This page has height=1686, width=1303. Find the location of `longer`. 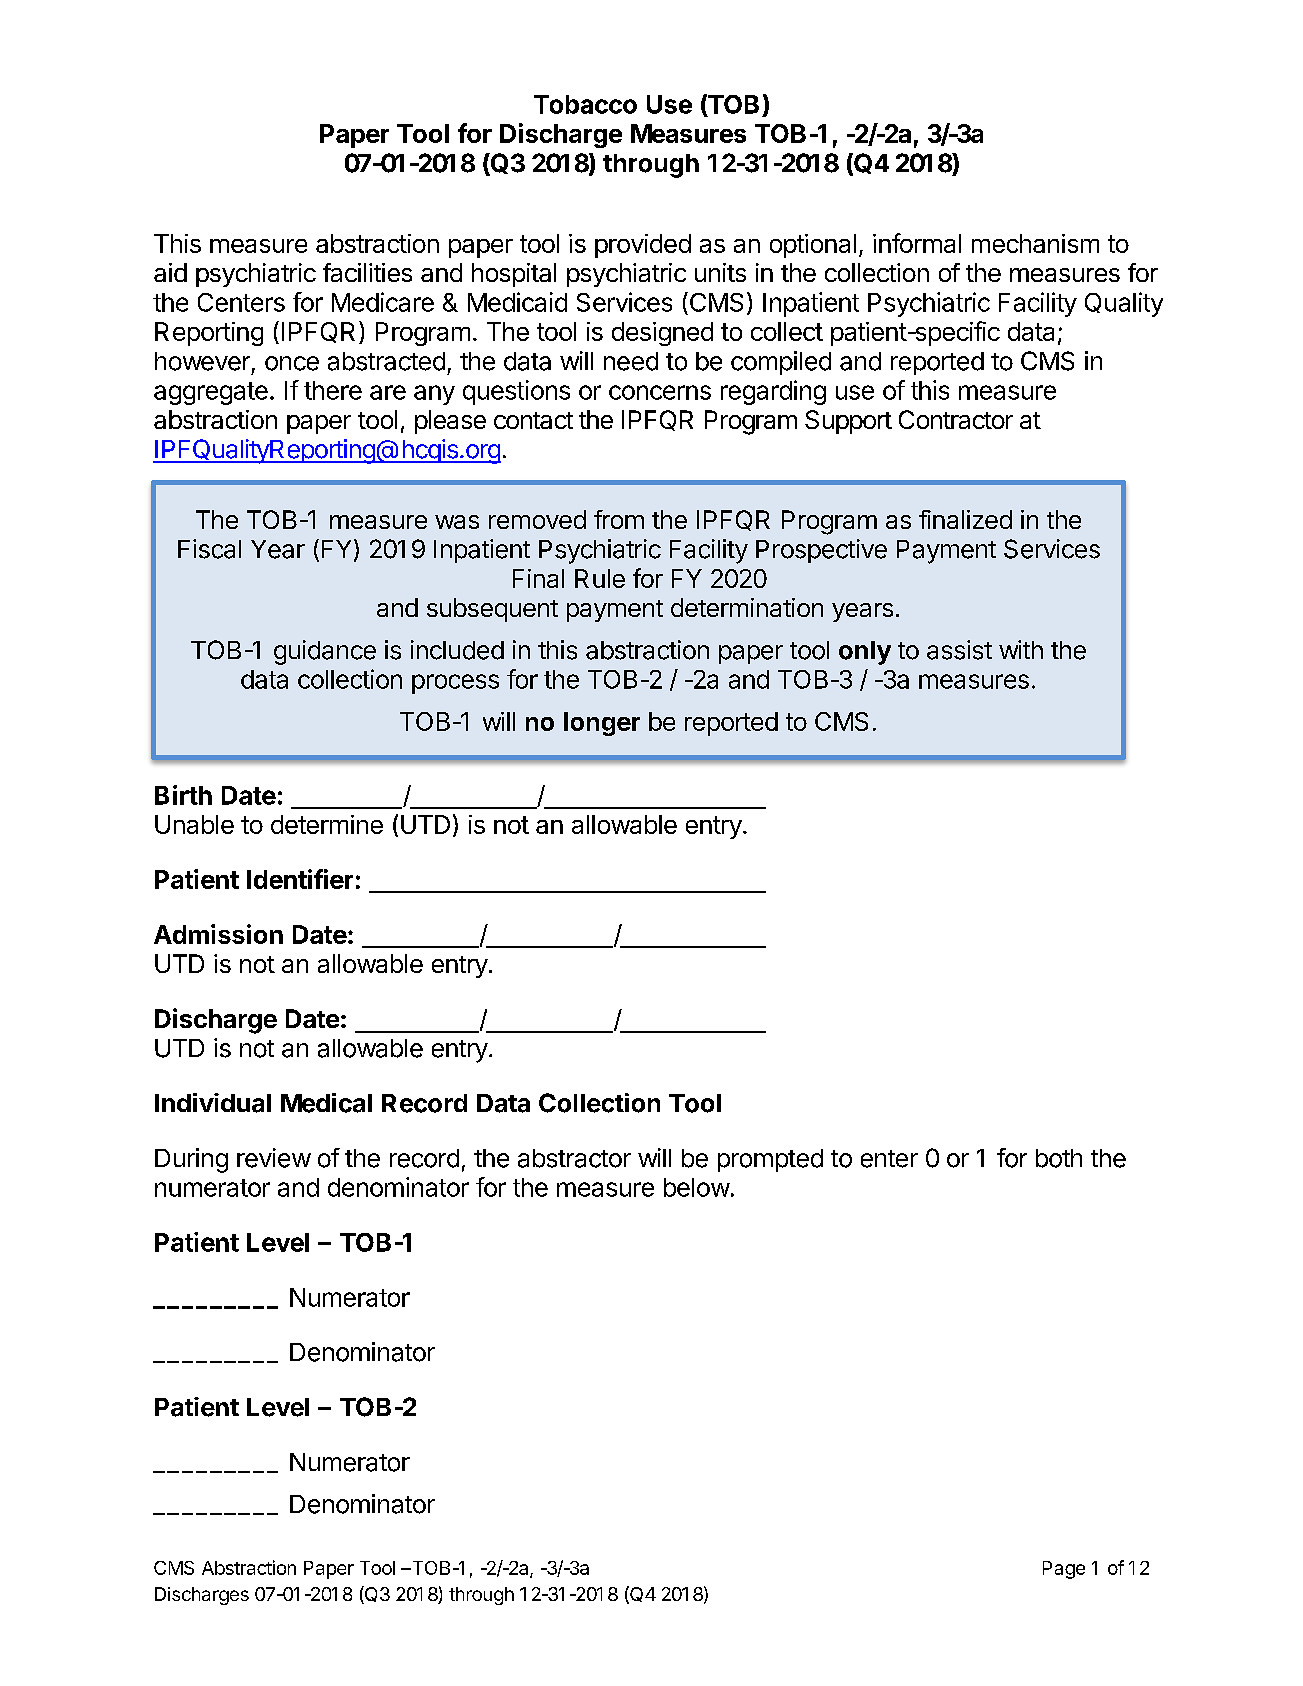

longer is located at coordinates (602, 724).
